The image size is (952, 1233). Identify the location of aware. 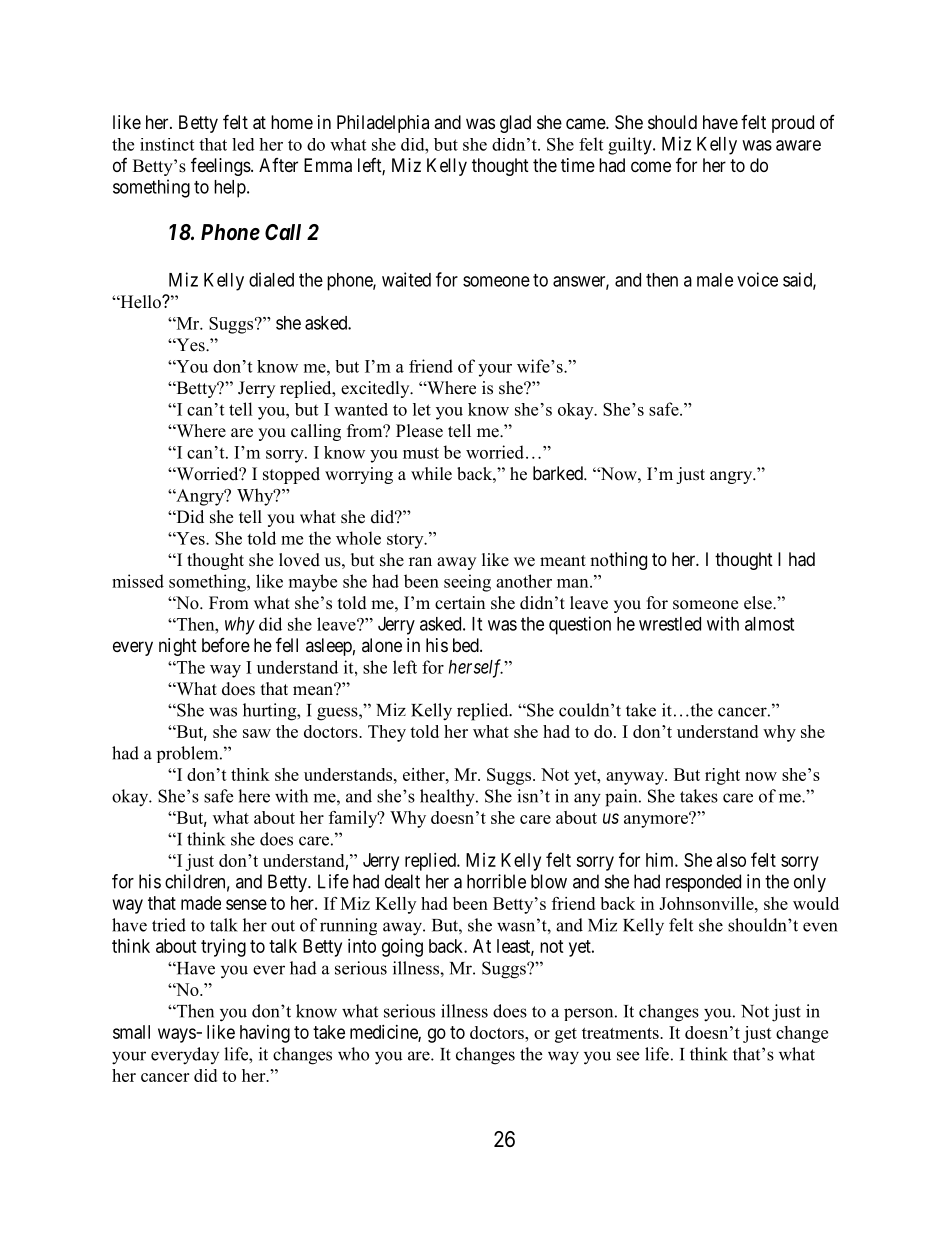
(798, 145).
